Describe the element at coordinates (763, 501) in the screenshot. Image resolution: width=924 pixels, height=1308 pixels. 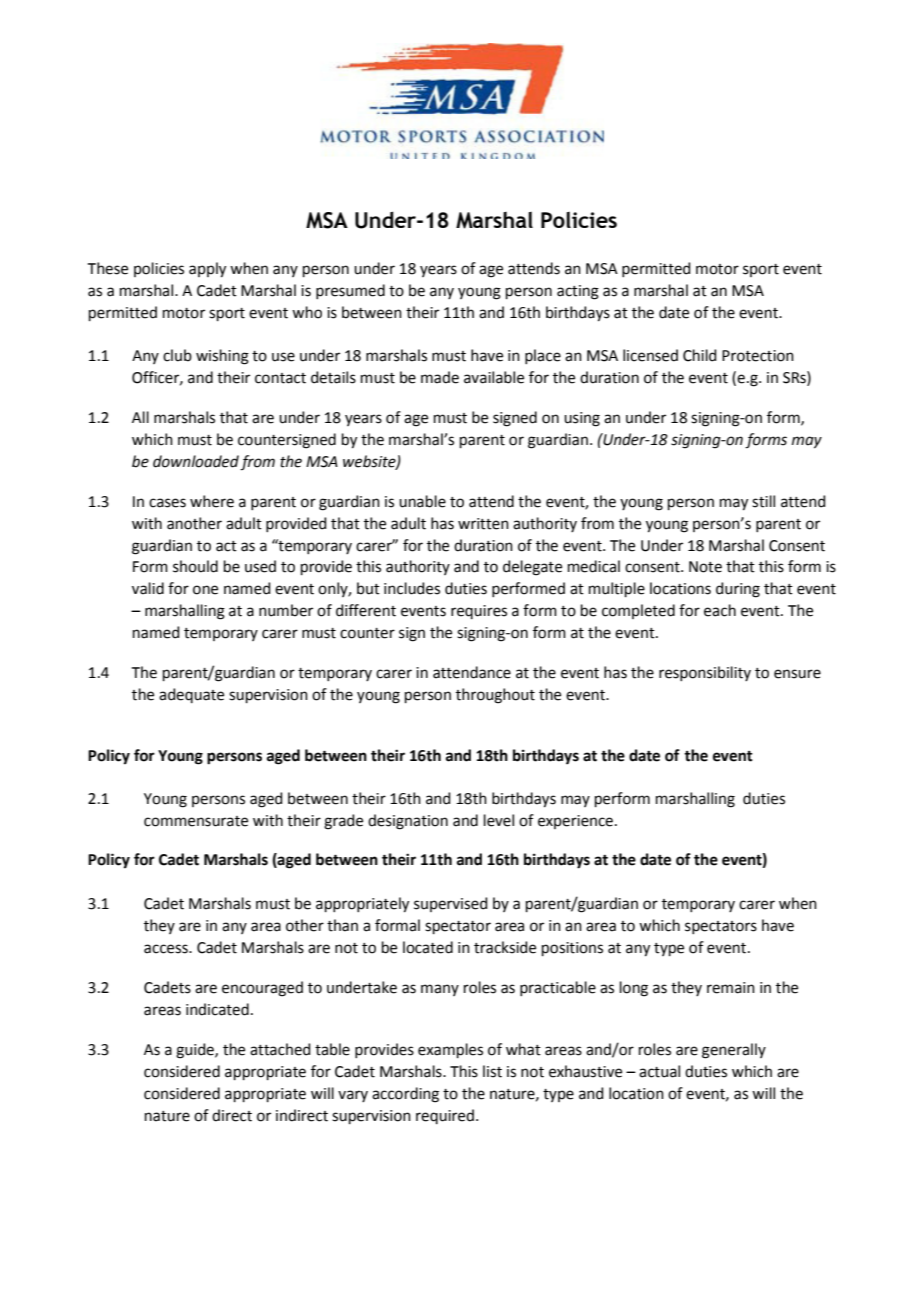
I see `still` at that location.
